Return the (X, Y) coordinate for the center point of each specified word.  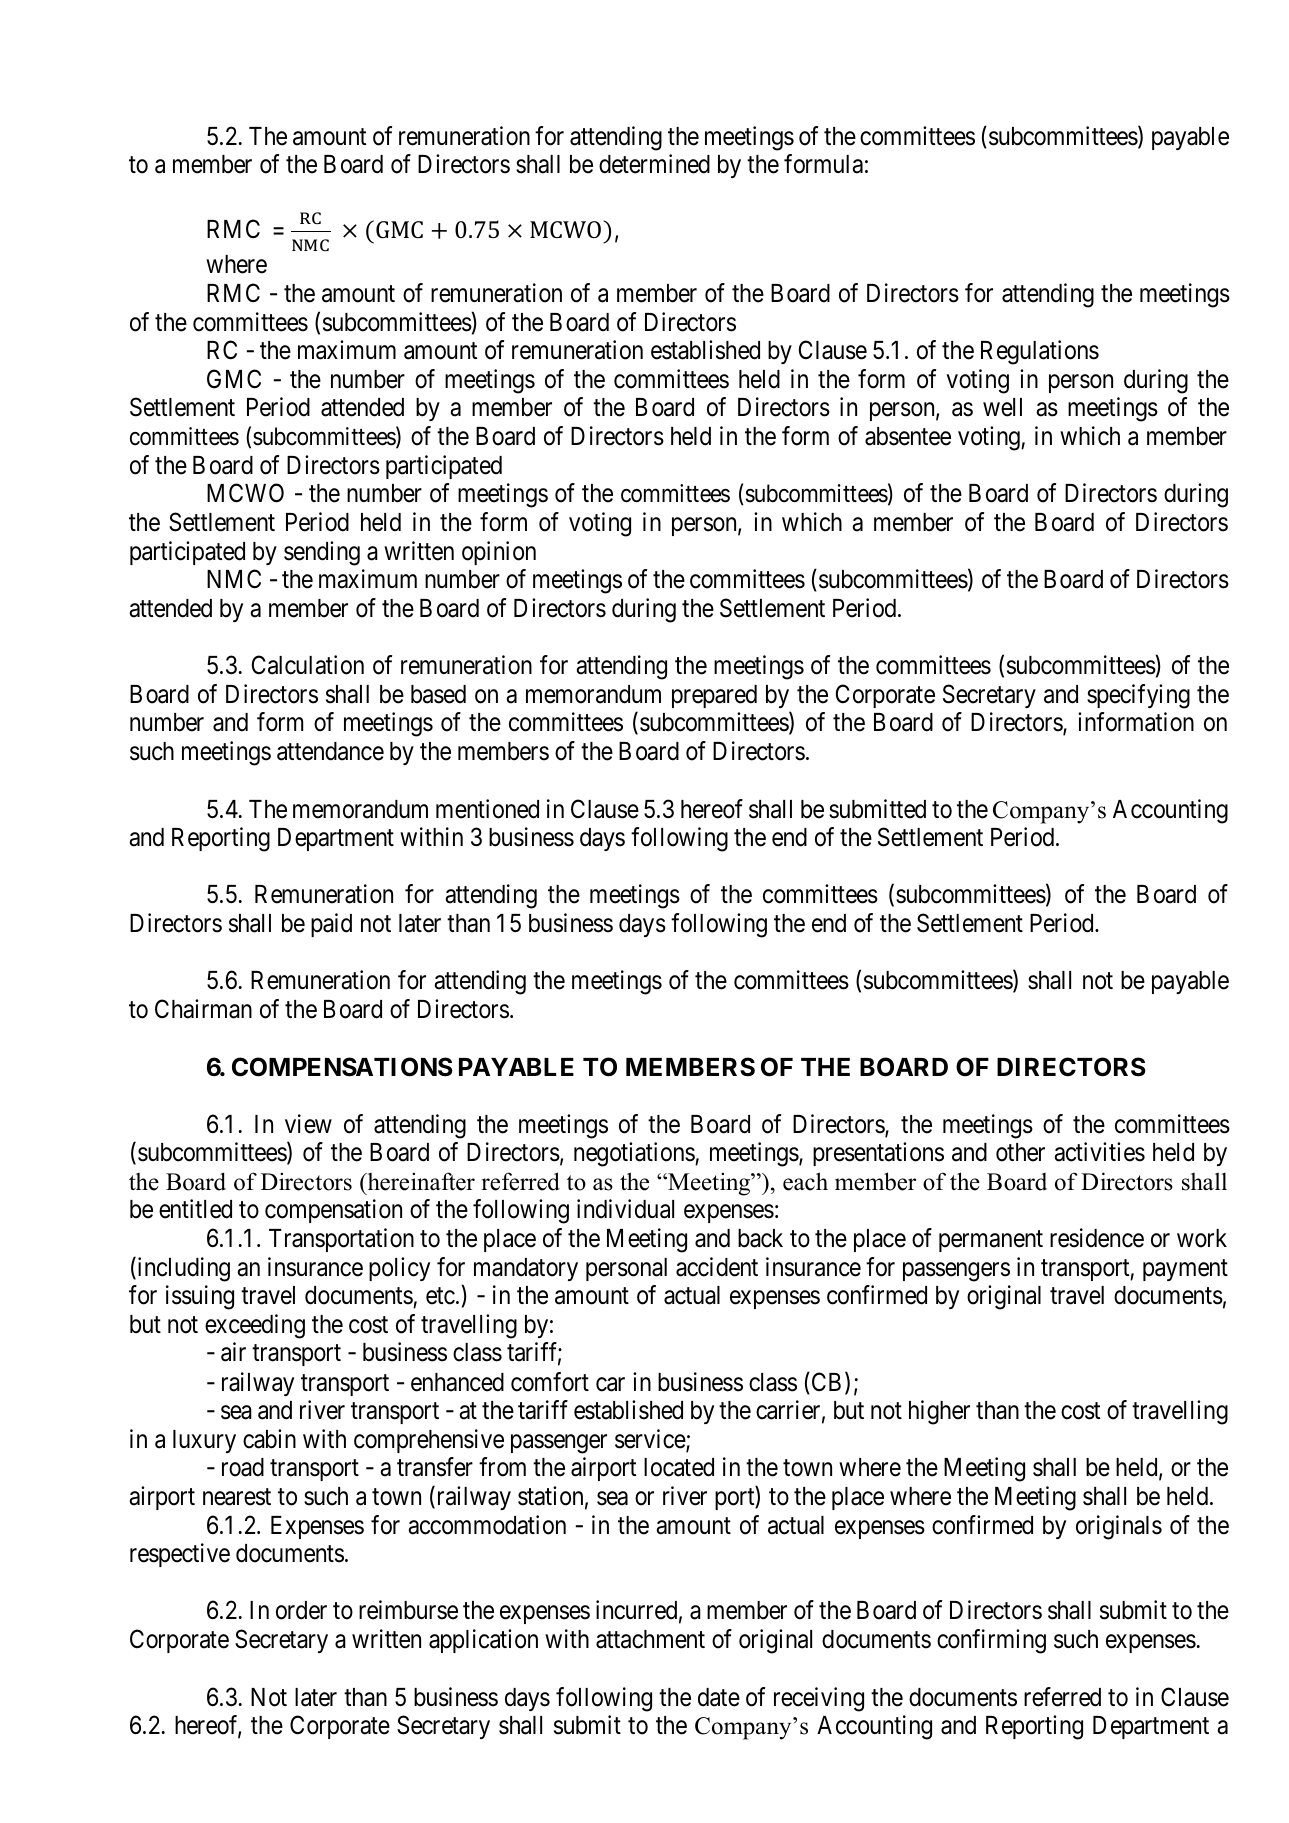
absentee (908, 436)
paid (331, 925)
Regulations (1040, 352)
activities (1099, 1152)
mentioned (487, 809)
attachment (650, 1639)
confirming (991, 1641)
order (301, 1610)
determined (654, 164)
